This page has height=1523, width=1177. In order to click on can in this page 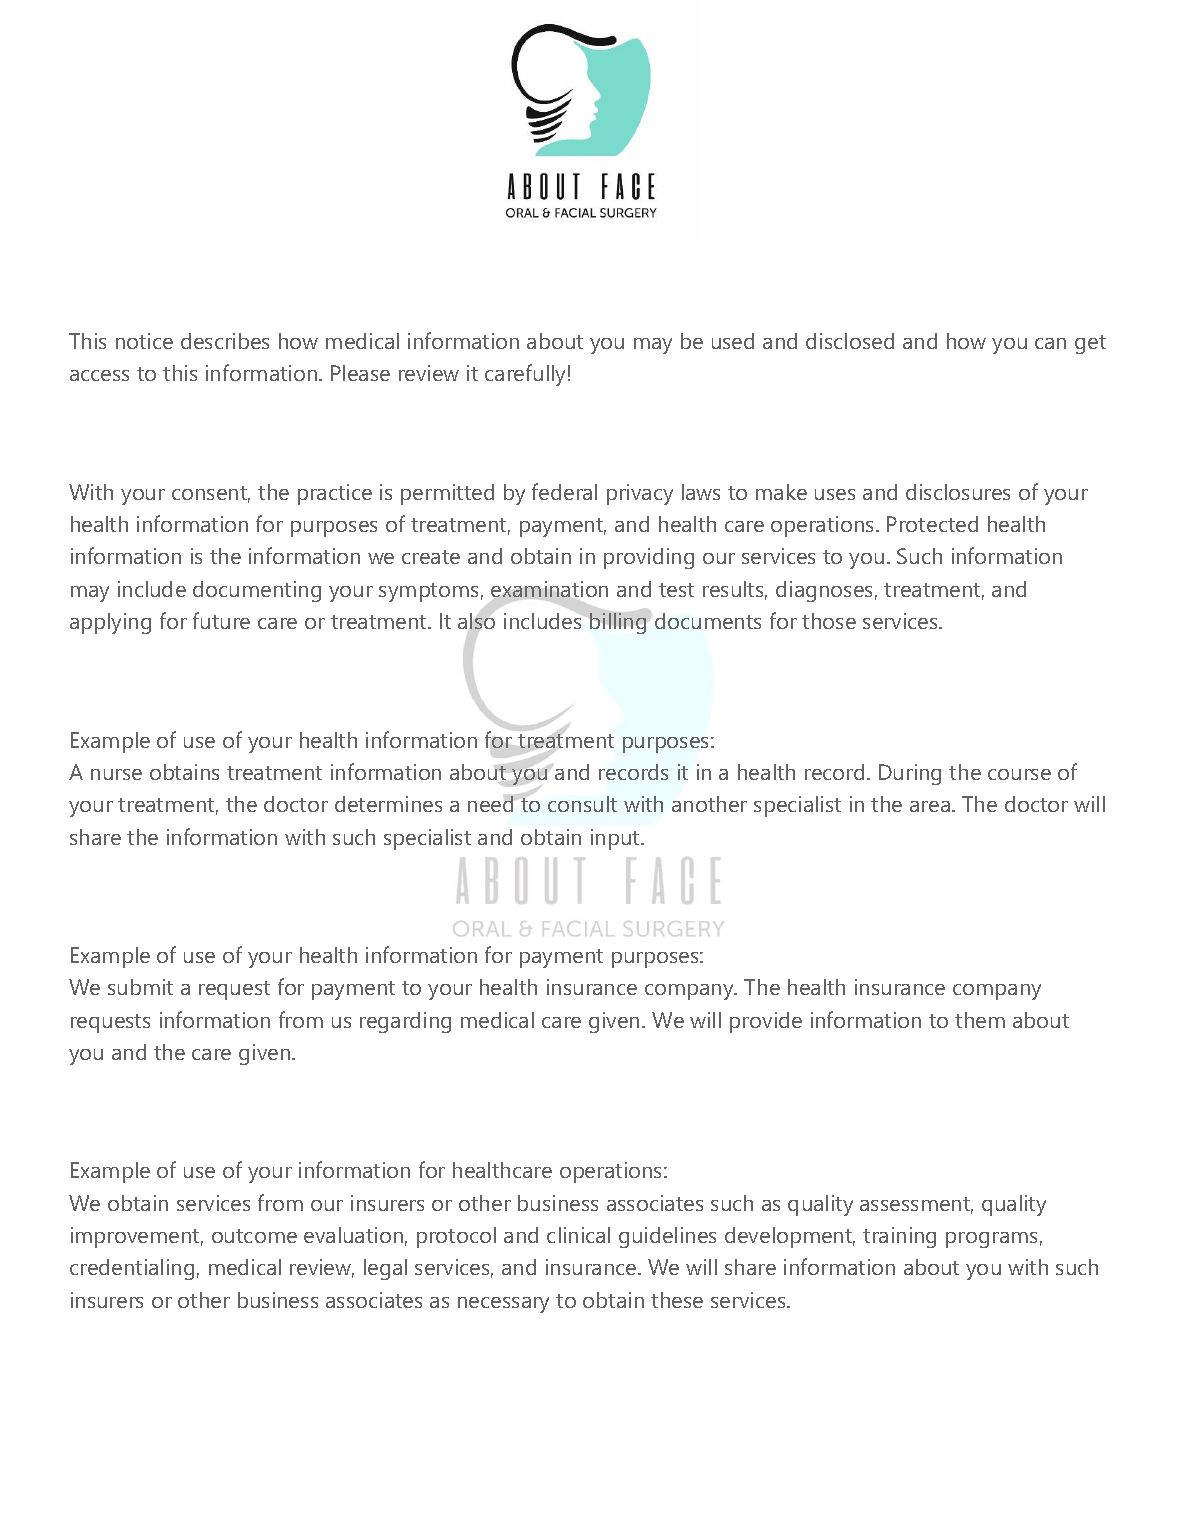, I will do `click(1050, 343)`.
